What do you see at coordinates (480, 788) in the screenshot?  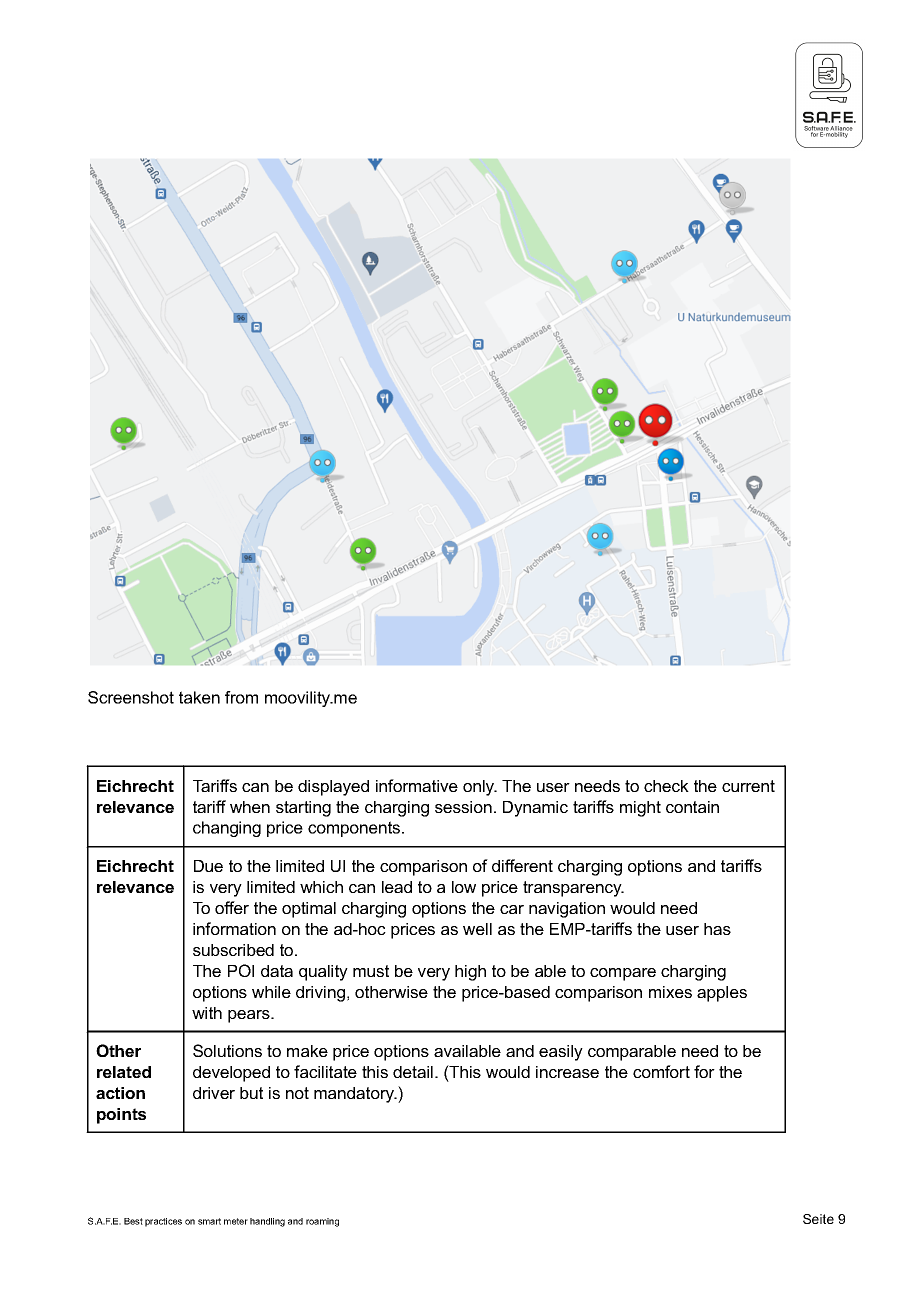 I see `only` at bounding box center [480, 788].
